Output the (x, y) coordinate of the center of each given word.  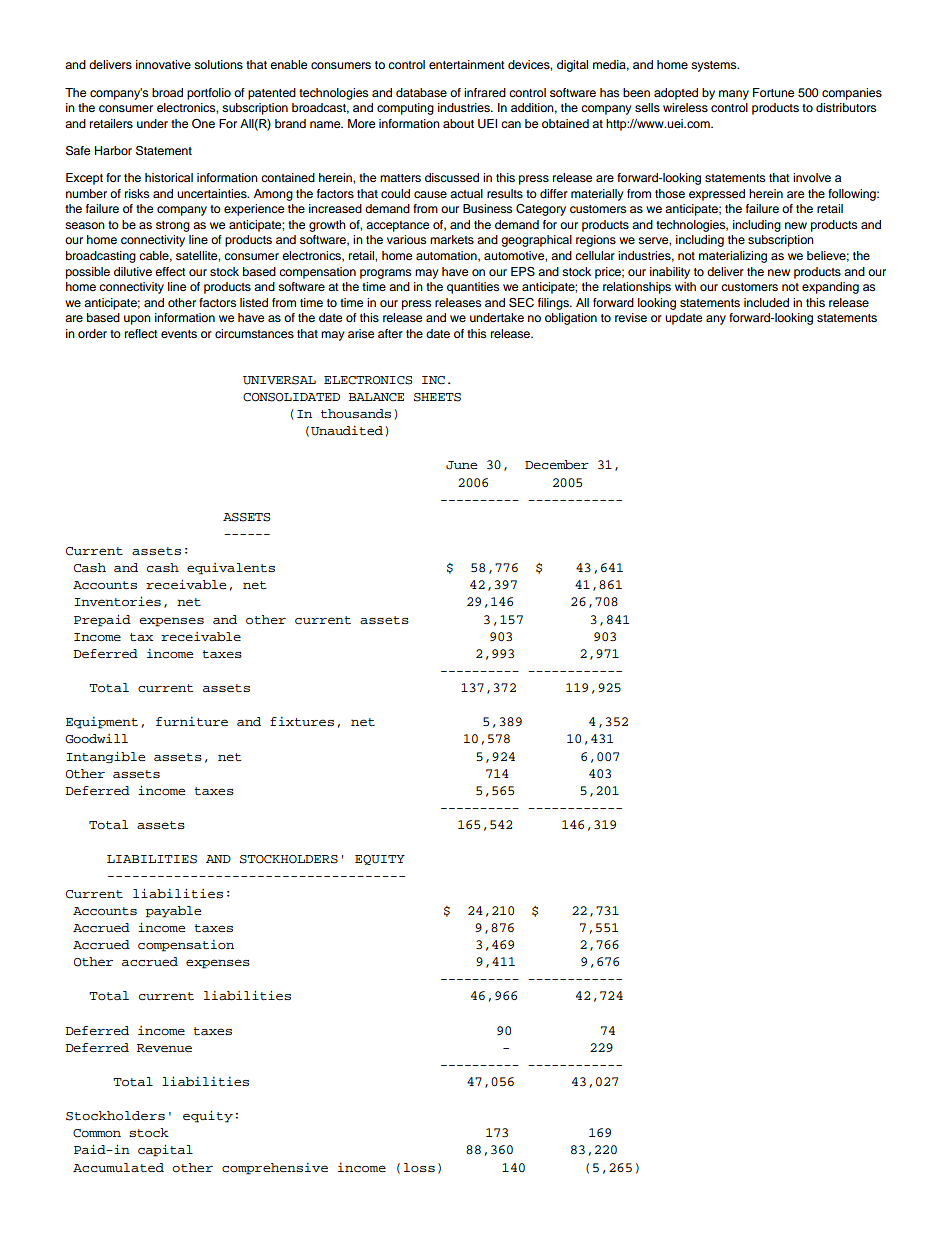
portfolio (209, 94)
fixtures (302, 721)
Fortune (773, 92)
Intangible (105, 758)
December (557, 465)
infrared (485, 92)
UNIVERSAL (279, 380)
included (766, 302)
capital (165, 1151)
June (461, 465)
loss (419, 1167)
